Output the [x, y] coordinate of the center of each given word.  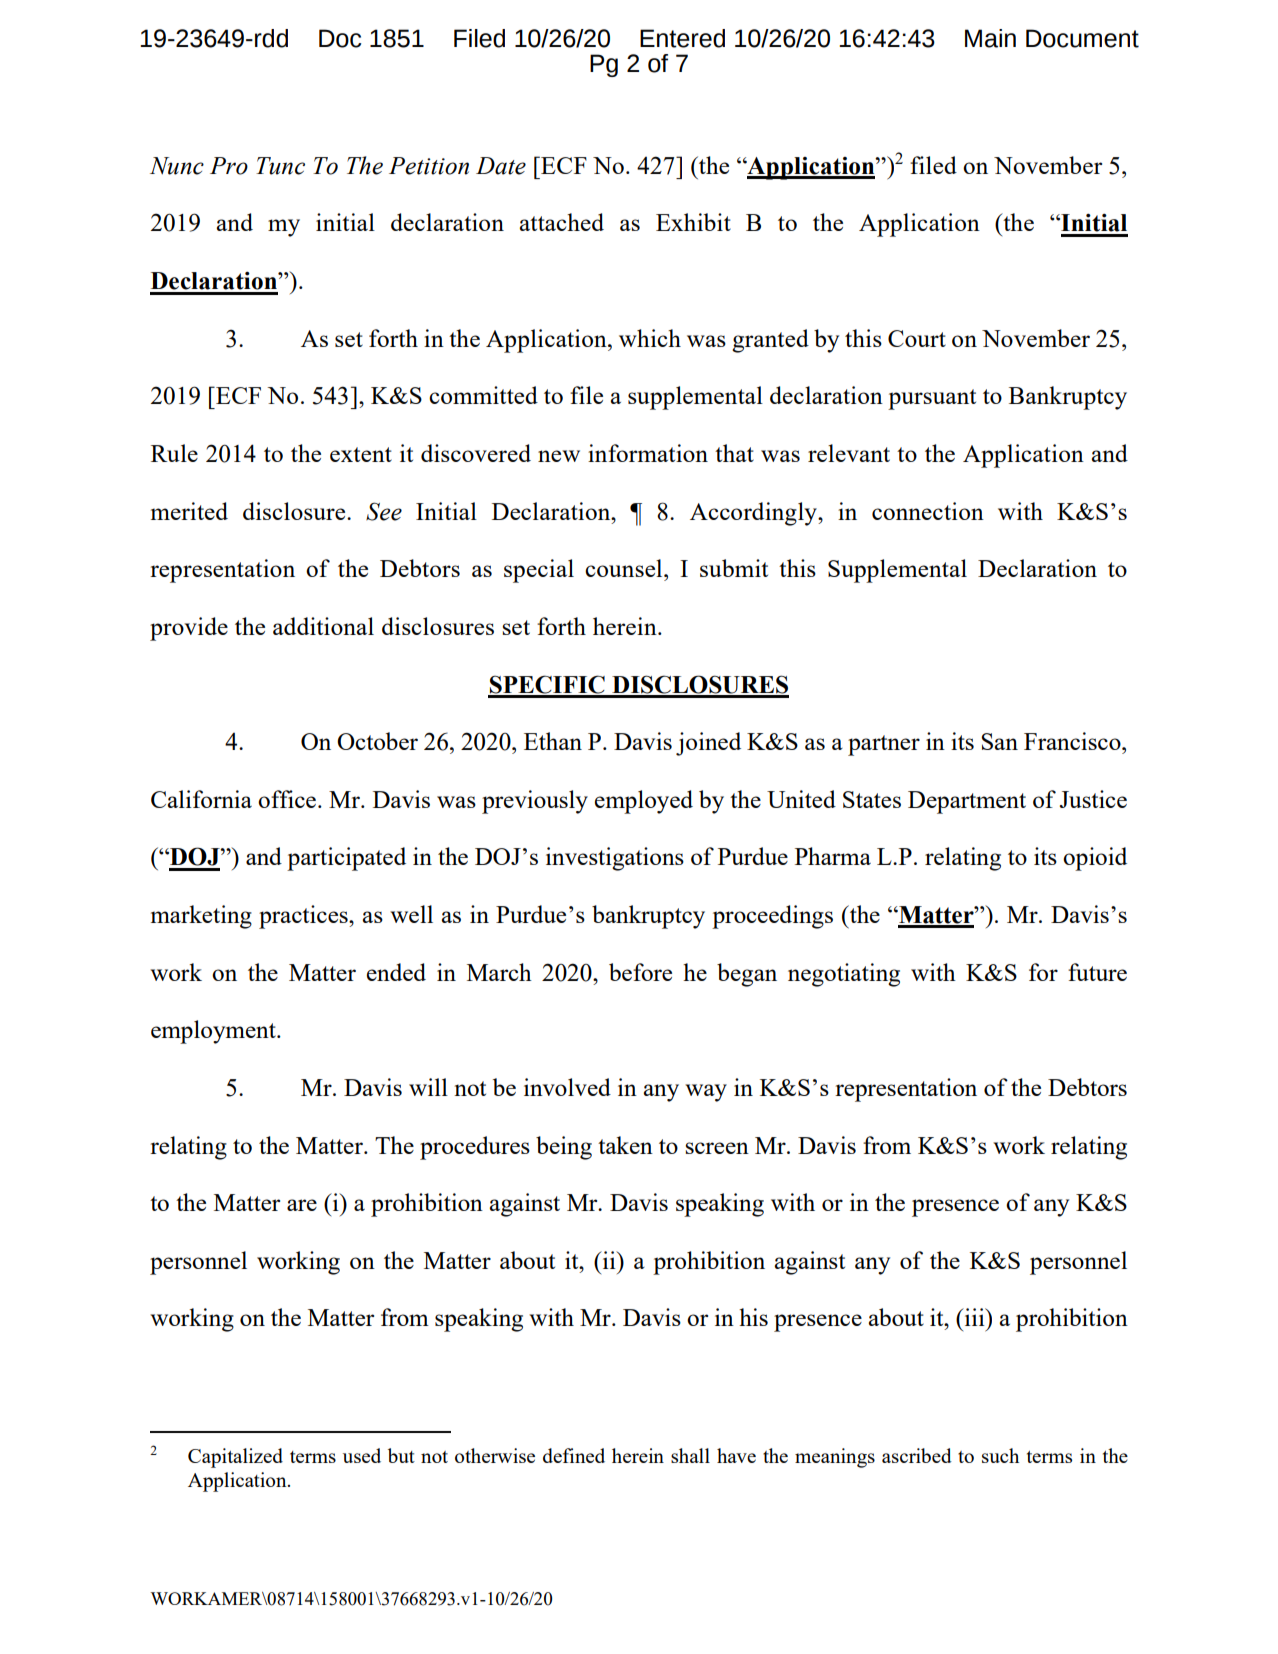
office [288, 799]
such [1000, 1455]
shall [690, 1455]
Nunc [177, 166]
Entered [682, 38]
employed [644, 802]
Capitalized [235, 1458]
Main [990, 38]
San [999, 741]
